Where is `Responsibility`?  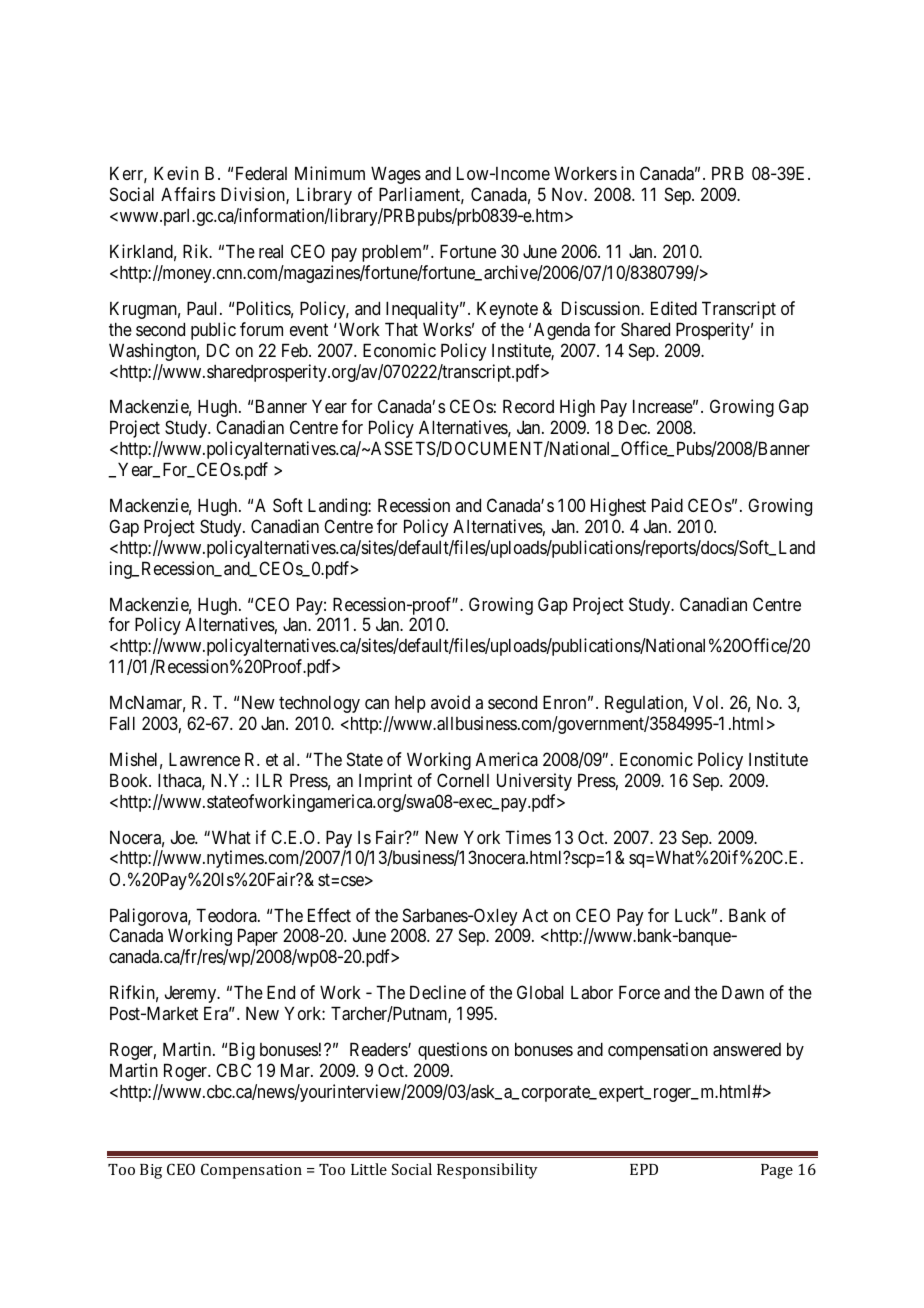 Responsibility is located at coordinates (487, 1171).
